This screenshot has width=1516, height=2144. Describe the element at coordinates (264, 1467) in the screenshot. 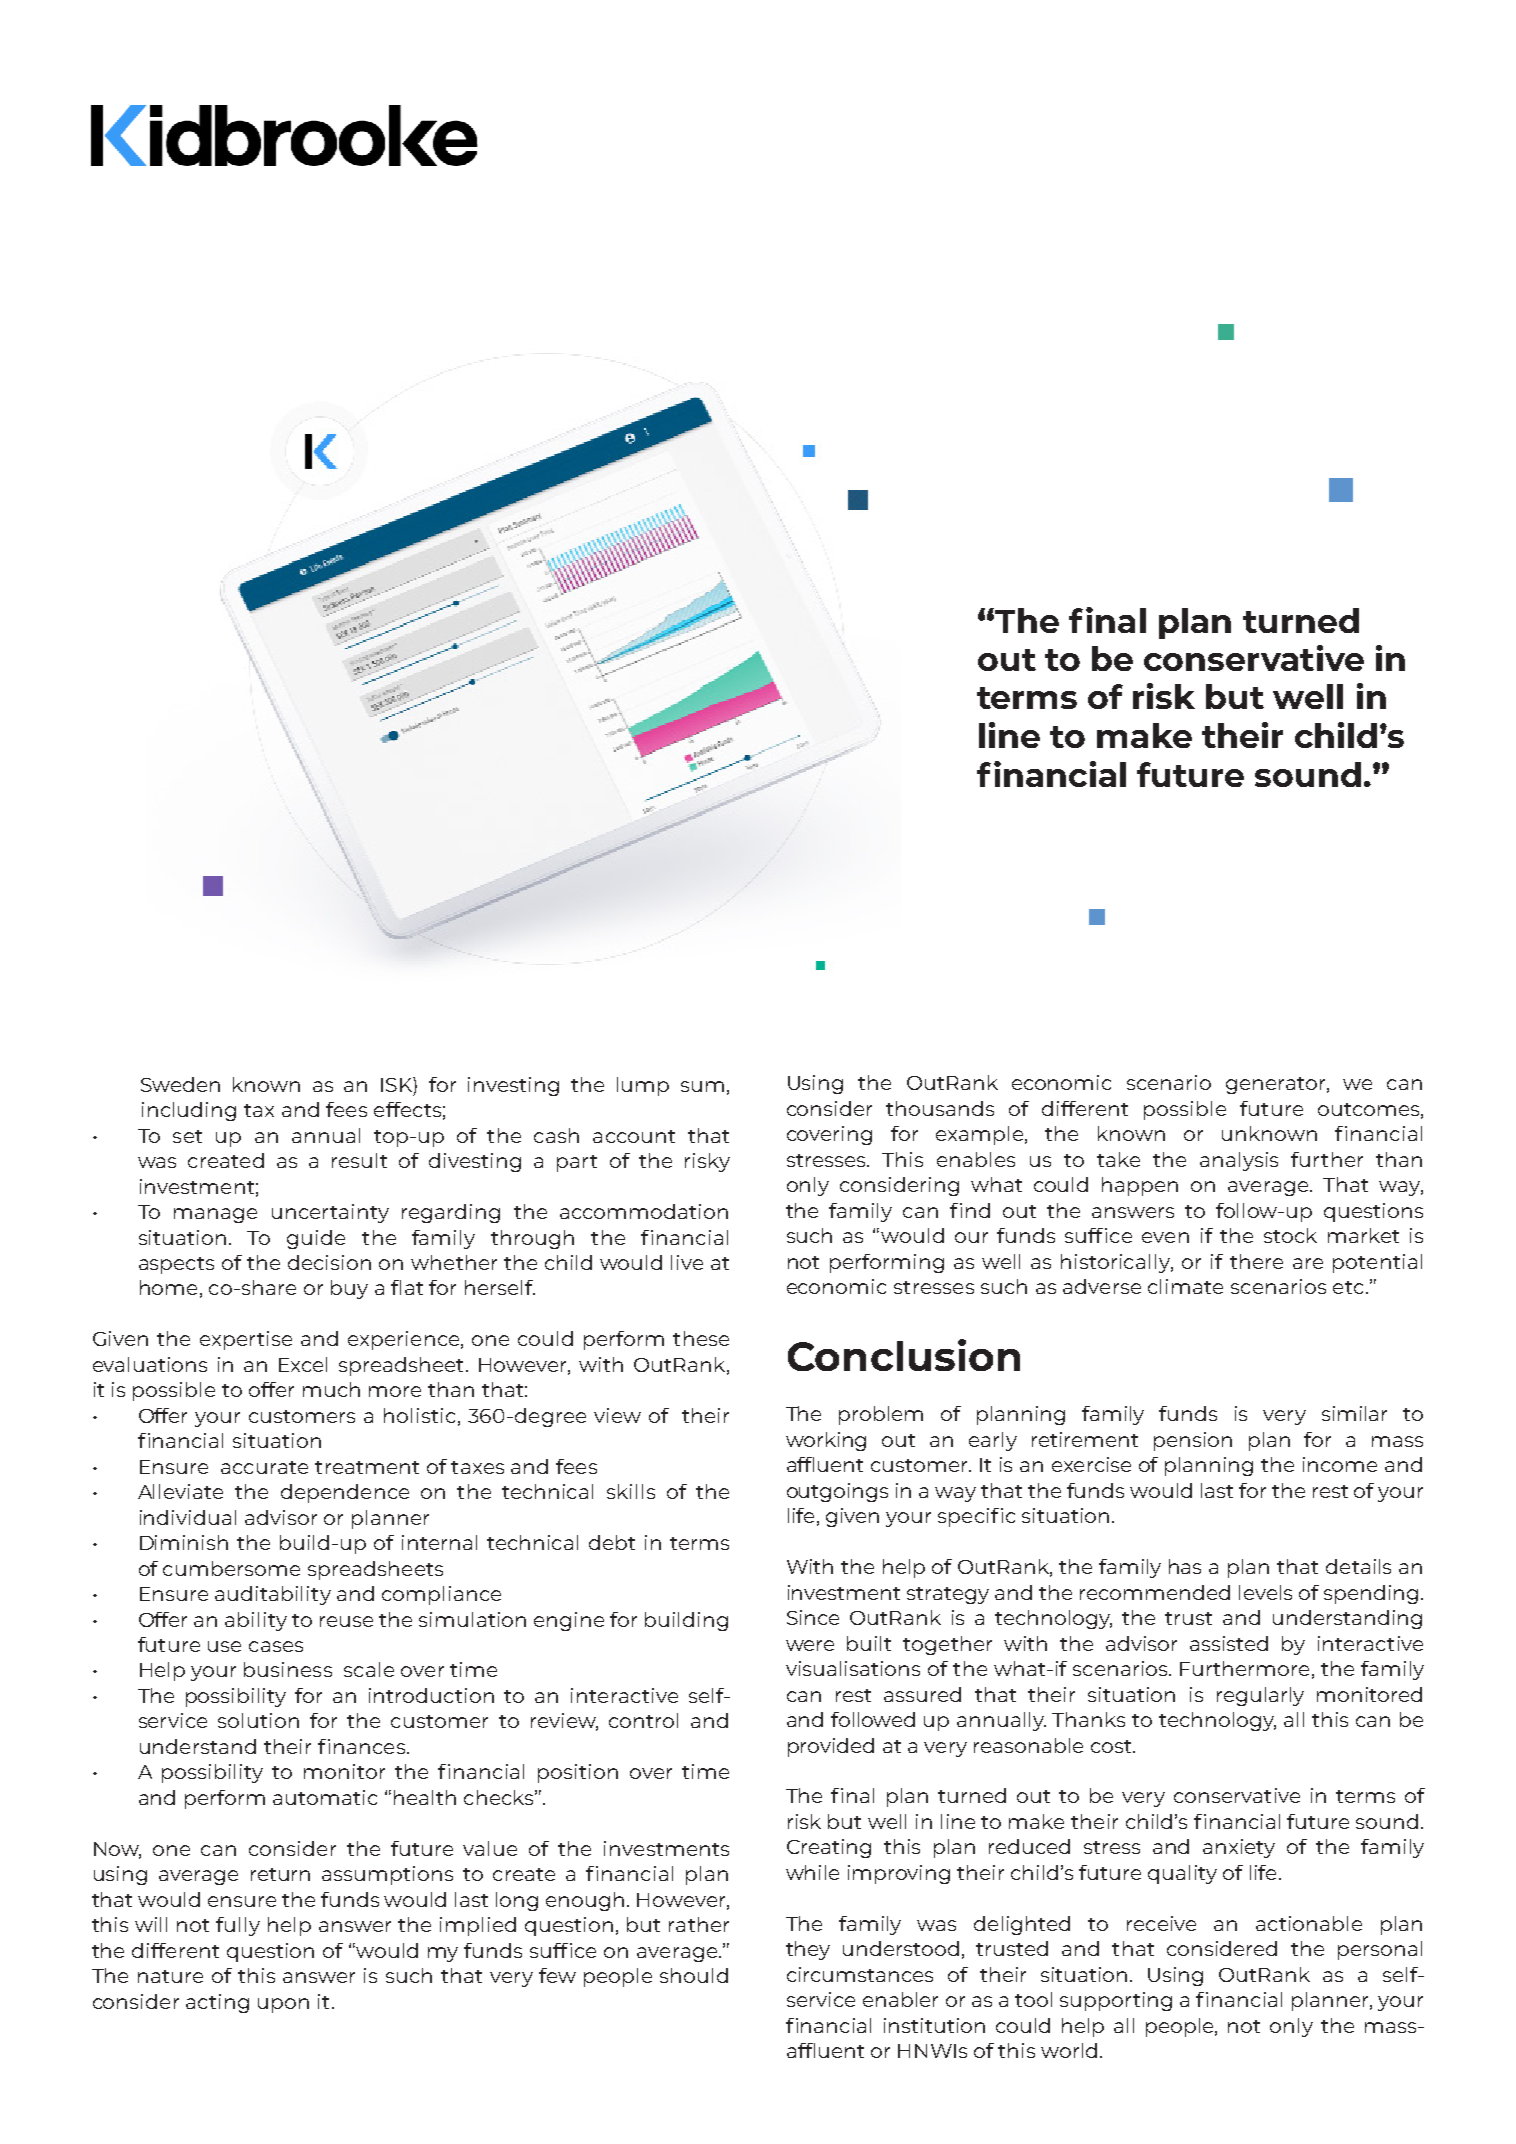

I see `accurate` at that location.
